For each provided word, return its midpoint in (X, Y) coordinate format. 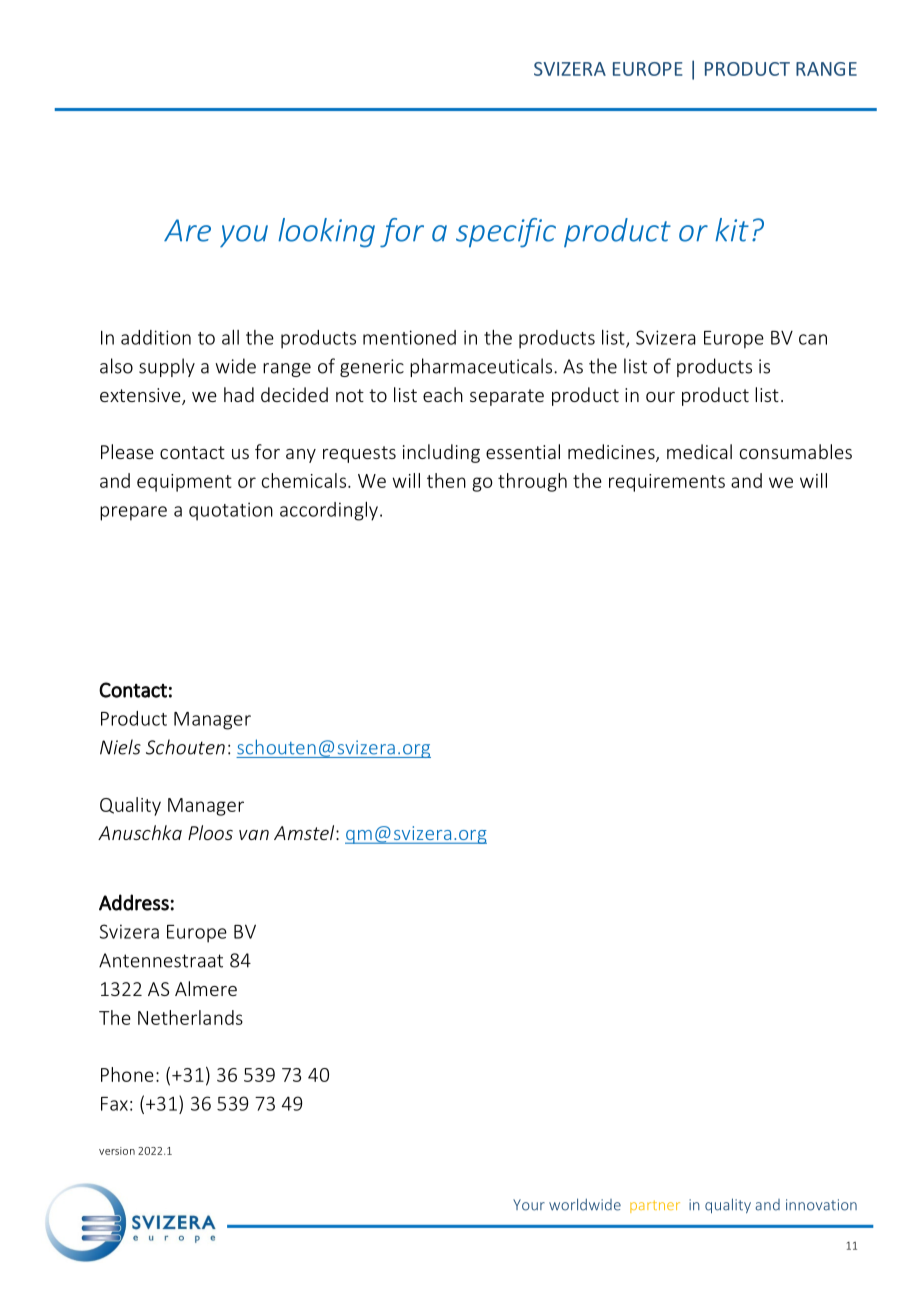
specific (506, 233)
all (230, 337)
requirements (667, 483)
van (254, 835)
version (117, 1151)
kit (732, 230)
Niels (120, 747)
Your (529, 1205)
